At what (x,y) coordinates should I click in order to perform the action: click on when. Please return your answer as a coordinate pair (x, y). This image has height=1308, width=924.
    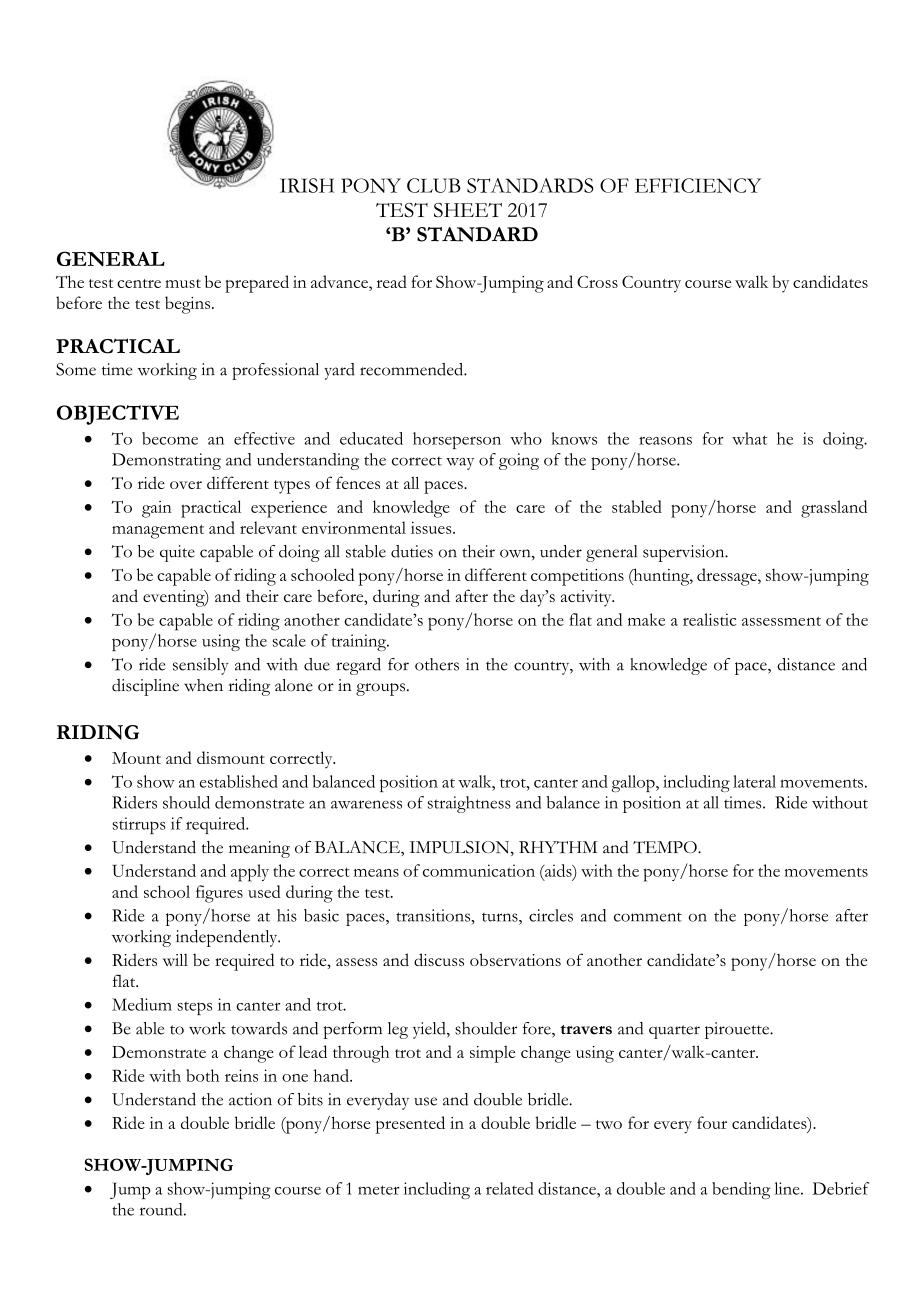
    Looking at the image, I should click on (203, 685).
